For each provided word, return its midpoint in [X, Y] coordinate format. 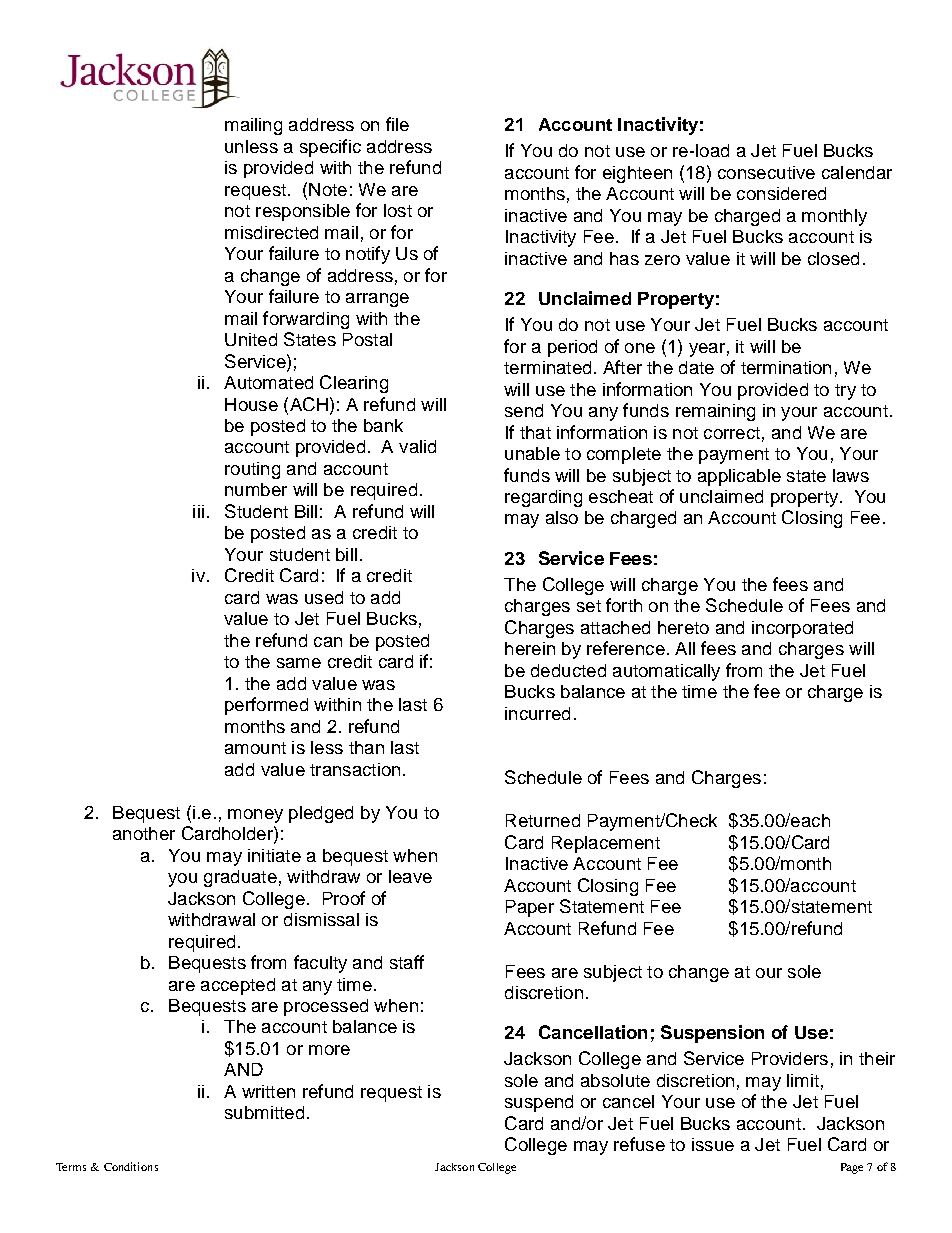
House [251, 404]
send [524, 410]
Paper [530, 908]
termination [786, 367]
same [299, 663]
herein [530, 648]
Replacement [606, 844]
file [397, 124]
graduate [240, 878]
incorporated [802, 629]
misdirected [271, 232]
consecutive [766, 172]
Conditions [131, 1166]
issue [713, 1144]
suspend [539, 1103]
